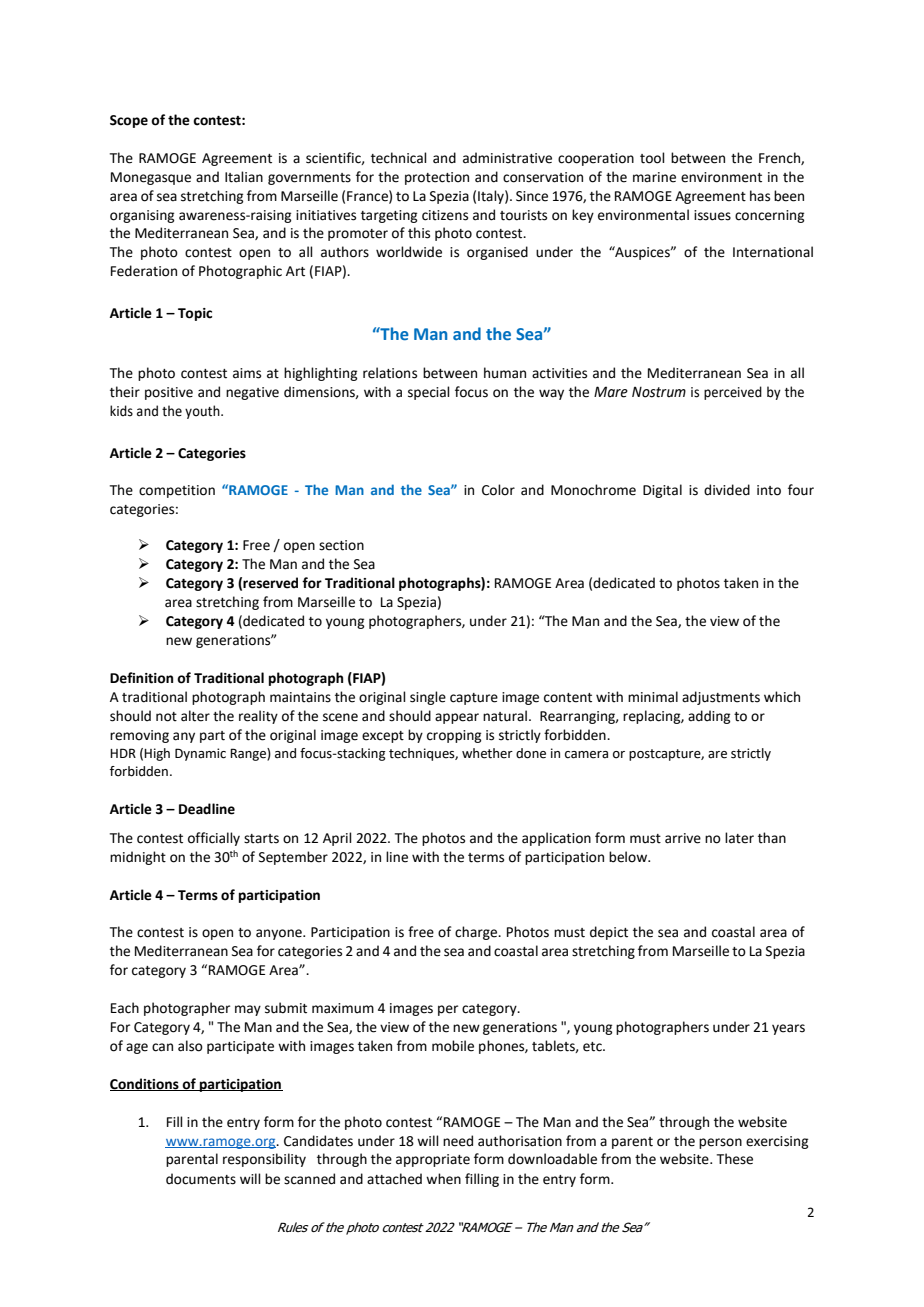 The image size is (924, 1307). What do you see at coordinates (498, 490) in the document?
I see `Color` at bounding box center [498, 490].
